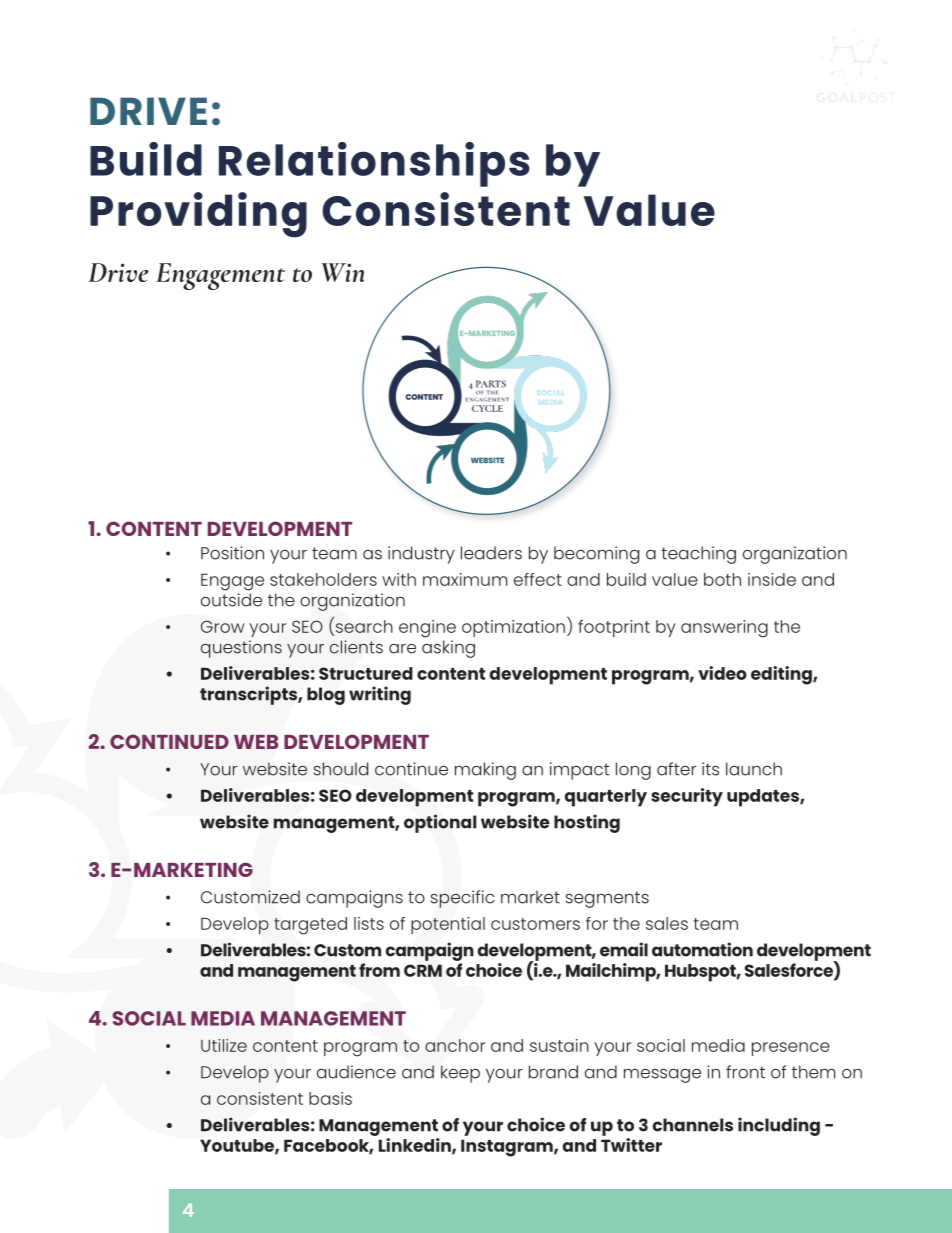  Describe the element at coordinates (341, 769) in the image. I see `should` at that location.
